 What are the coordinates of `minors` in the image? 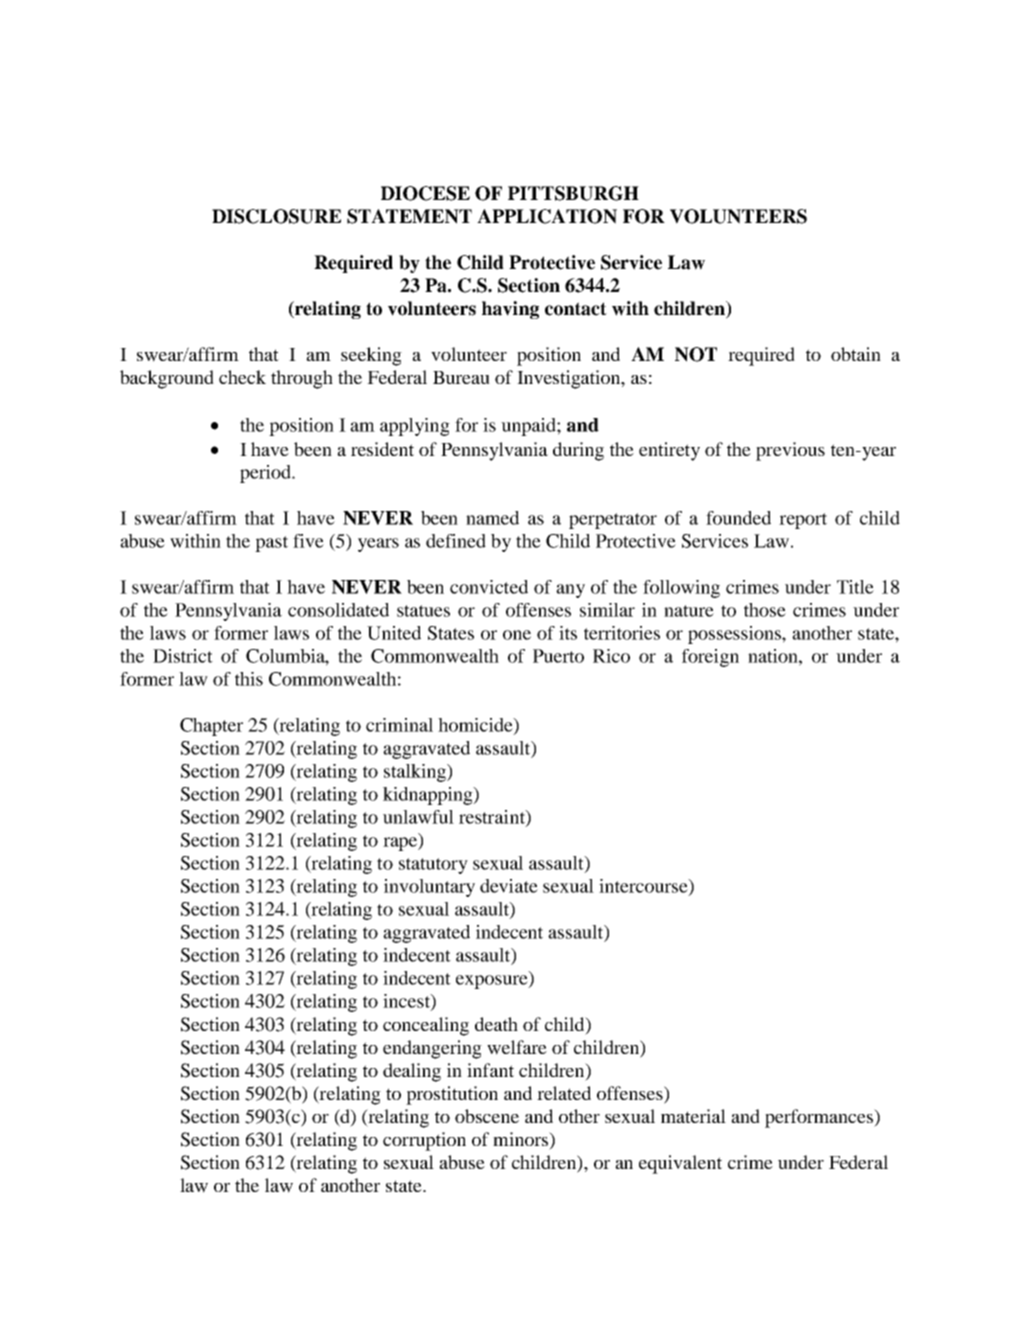 It's located at (521, 1139).
